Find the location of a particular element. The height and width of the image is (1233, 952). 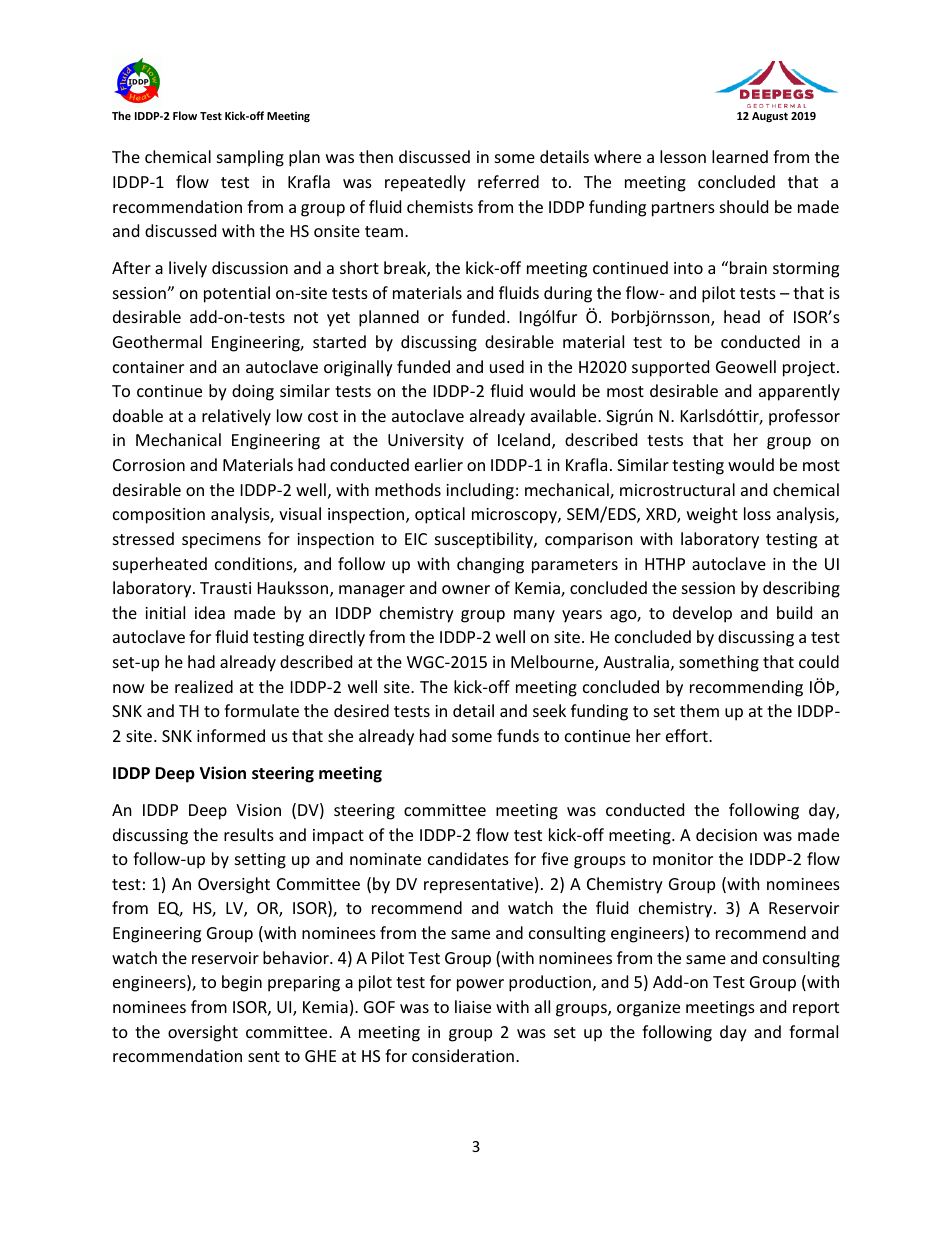

develop is located at coordinates (702, 614).
